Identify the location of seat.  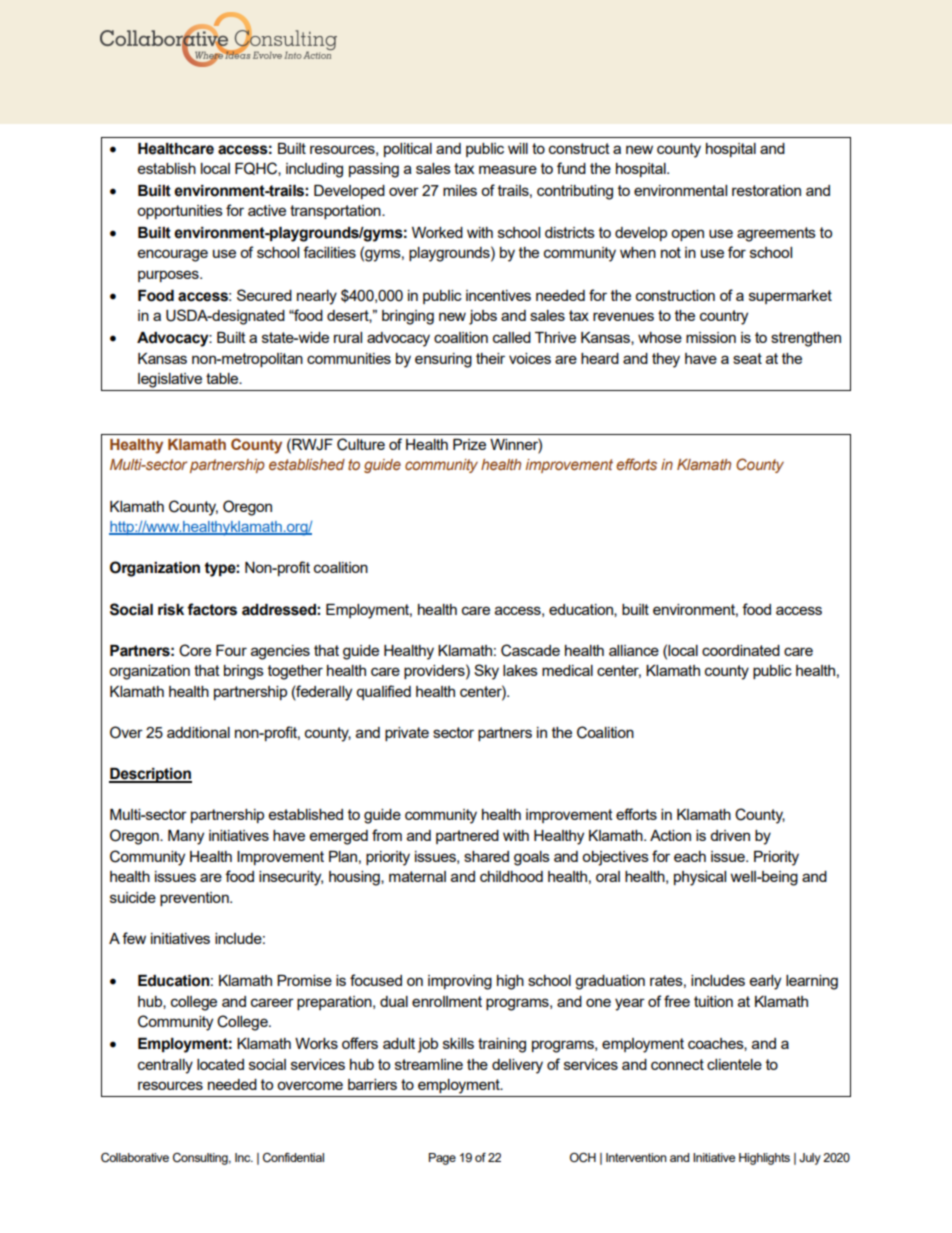
(747, 358).
